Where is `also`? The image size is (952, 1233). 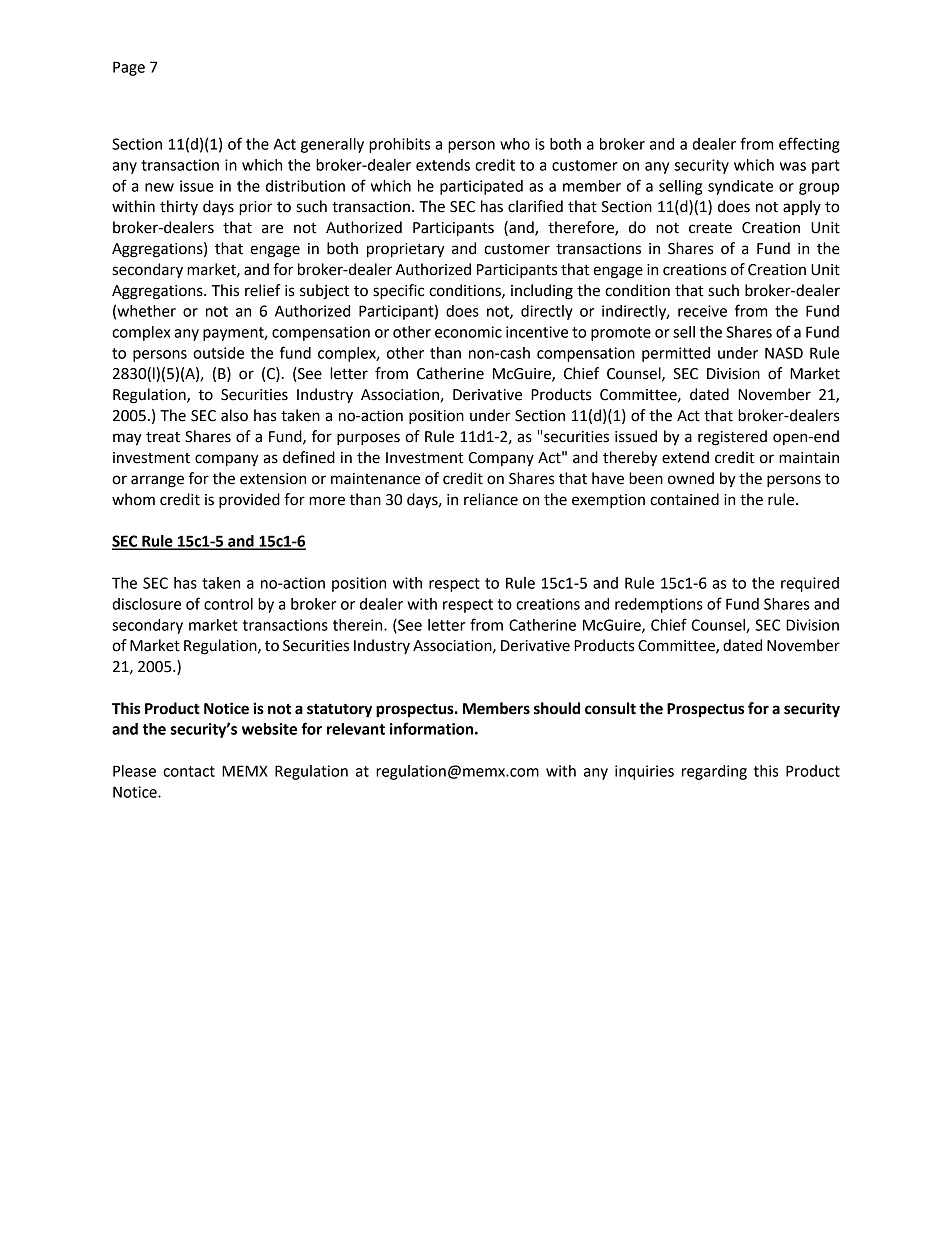 also is located at coordinates (234, 415).
